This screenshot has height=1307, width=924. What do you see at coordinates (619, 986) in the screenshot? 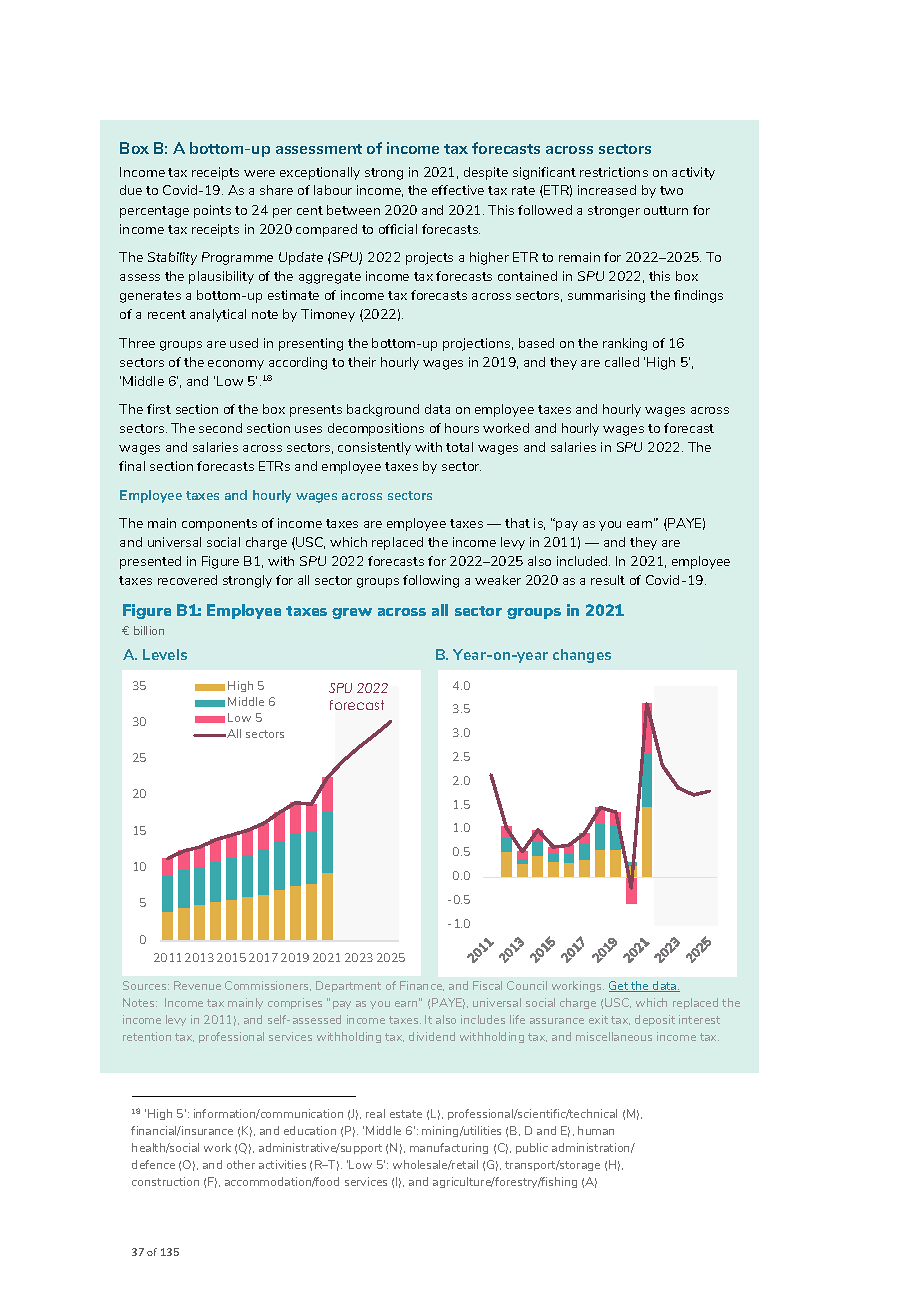
I see `Get` at bounding box center [619, 986].
